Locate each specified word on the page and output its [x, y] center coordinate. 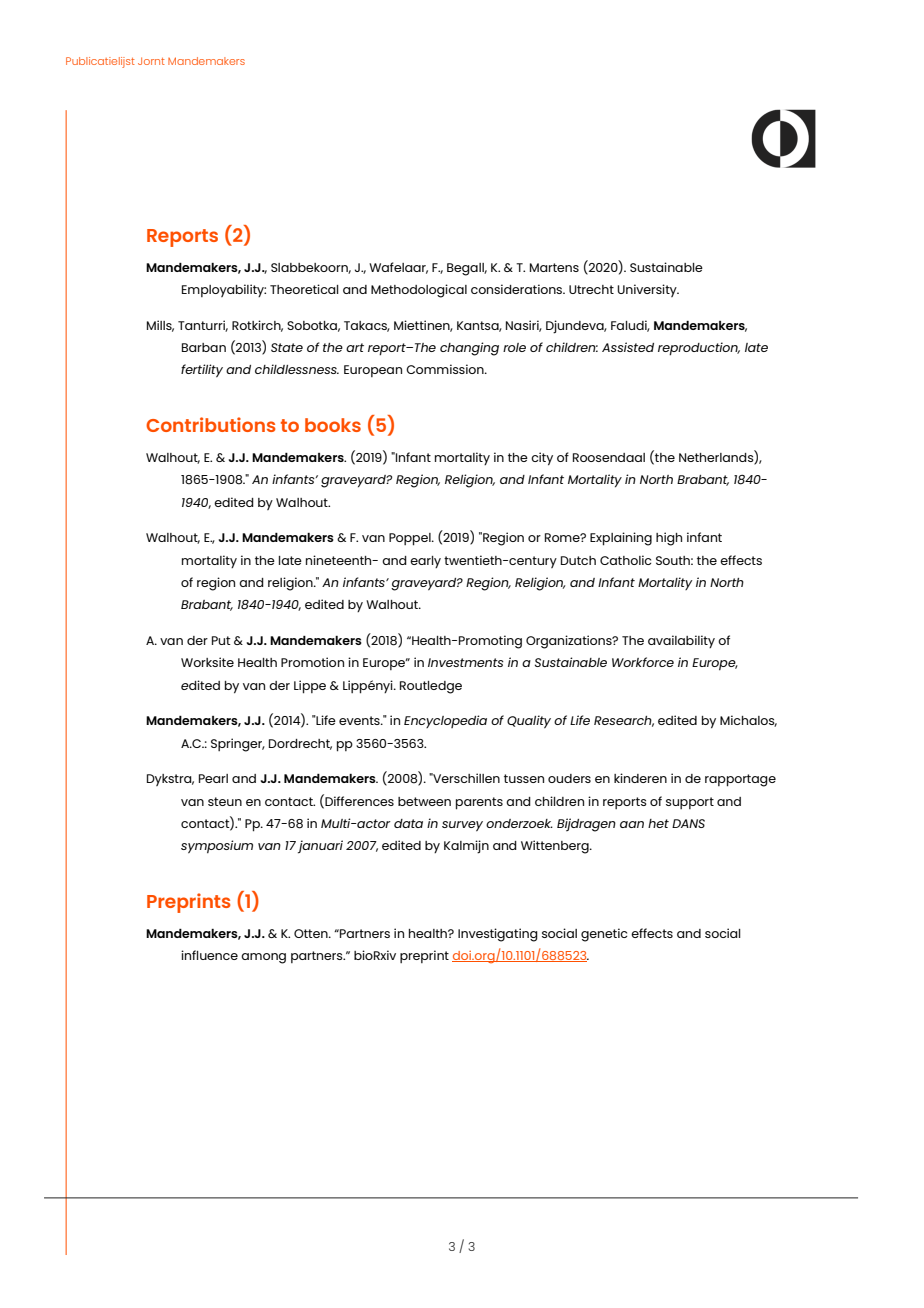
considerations [518, 289]
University [648, 290]
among [263, 958]
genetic [604, 935]
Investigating [498, 935]
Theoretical [304, 289]
